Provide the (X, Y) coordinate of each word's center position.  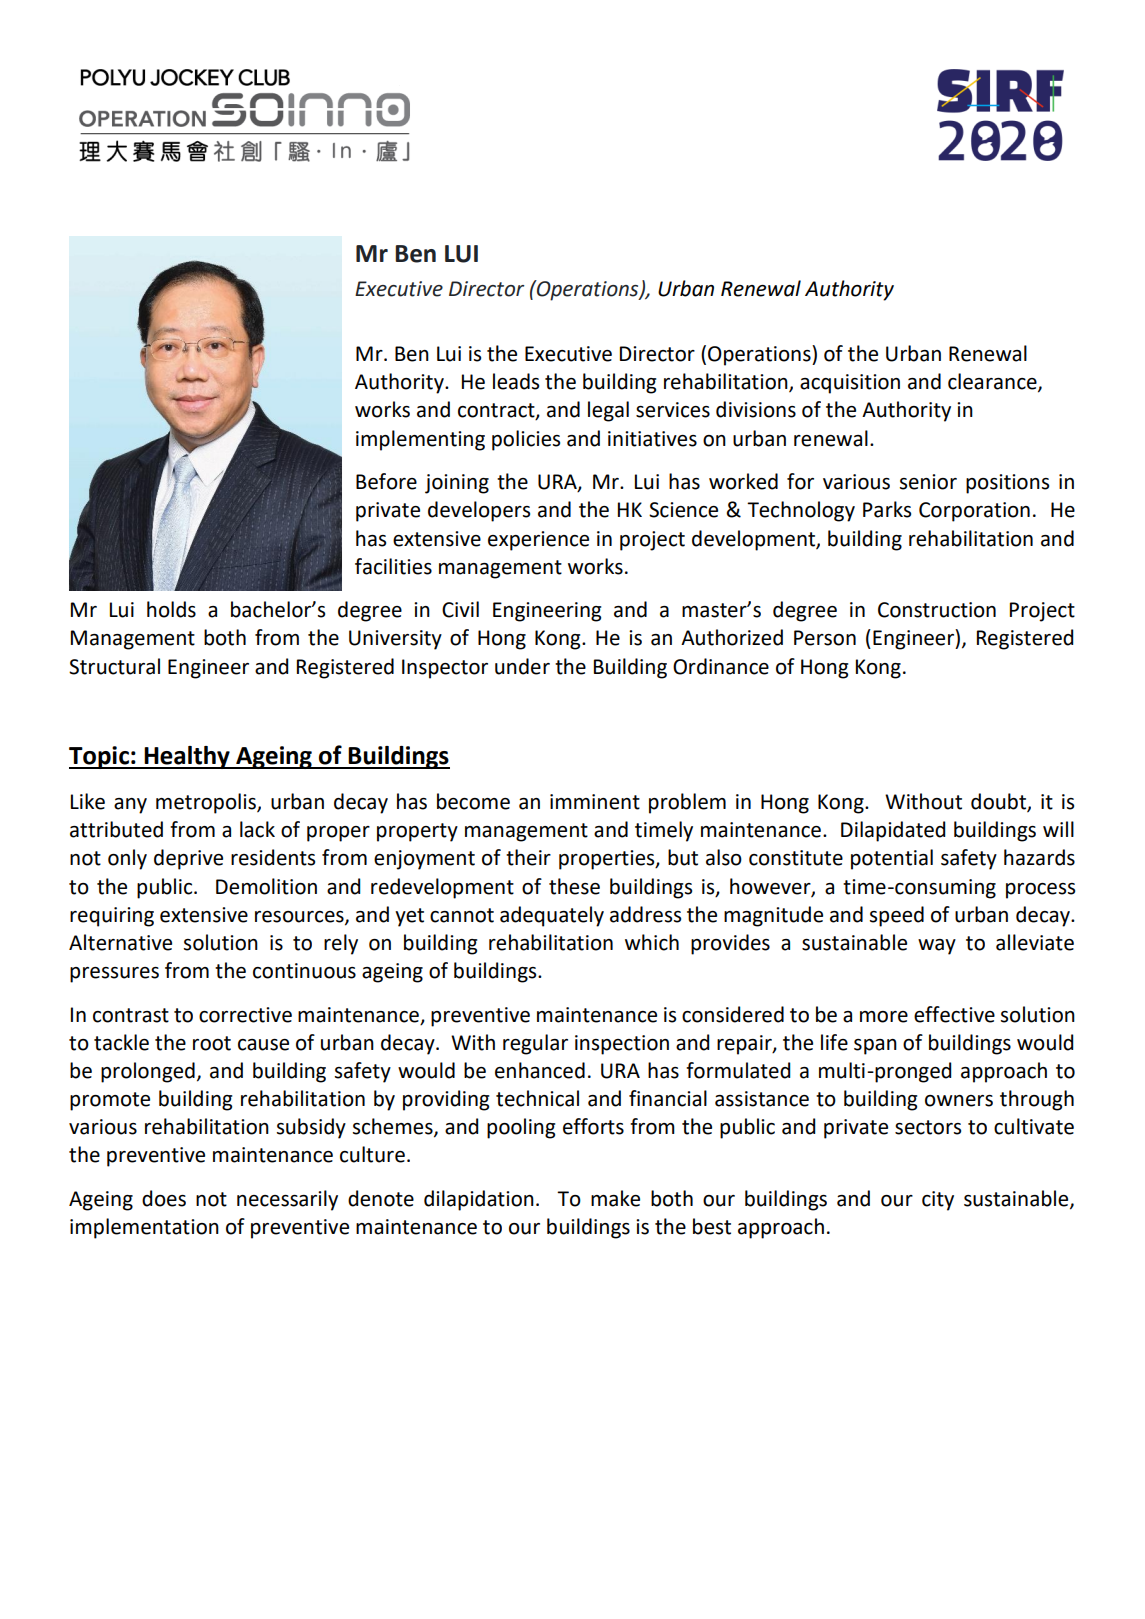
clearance (993, 382)
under (522, 666)
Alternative (120, 942)
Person (825, 638)
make (615, 1198)
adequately (552, 916)
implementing (420, 440)
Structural (114, 666)
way (937, 947)
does (164, 1198)
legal (608, 411)
